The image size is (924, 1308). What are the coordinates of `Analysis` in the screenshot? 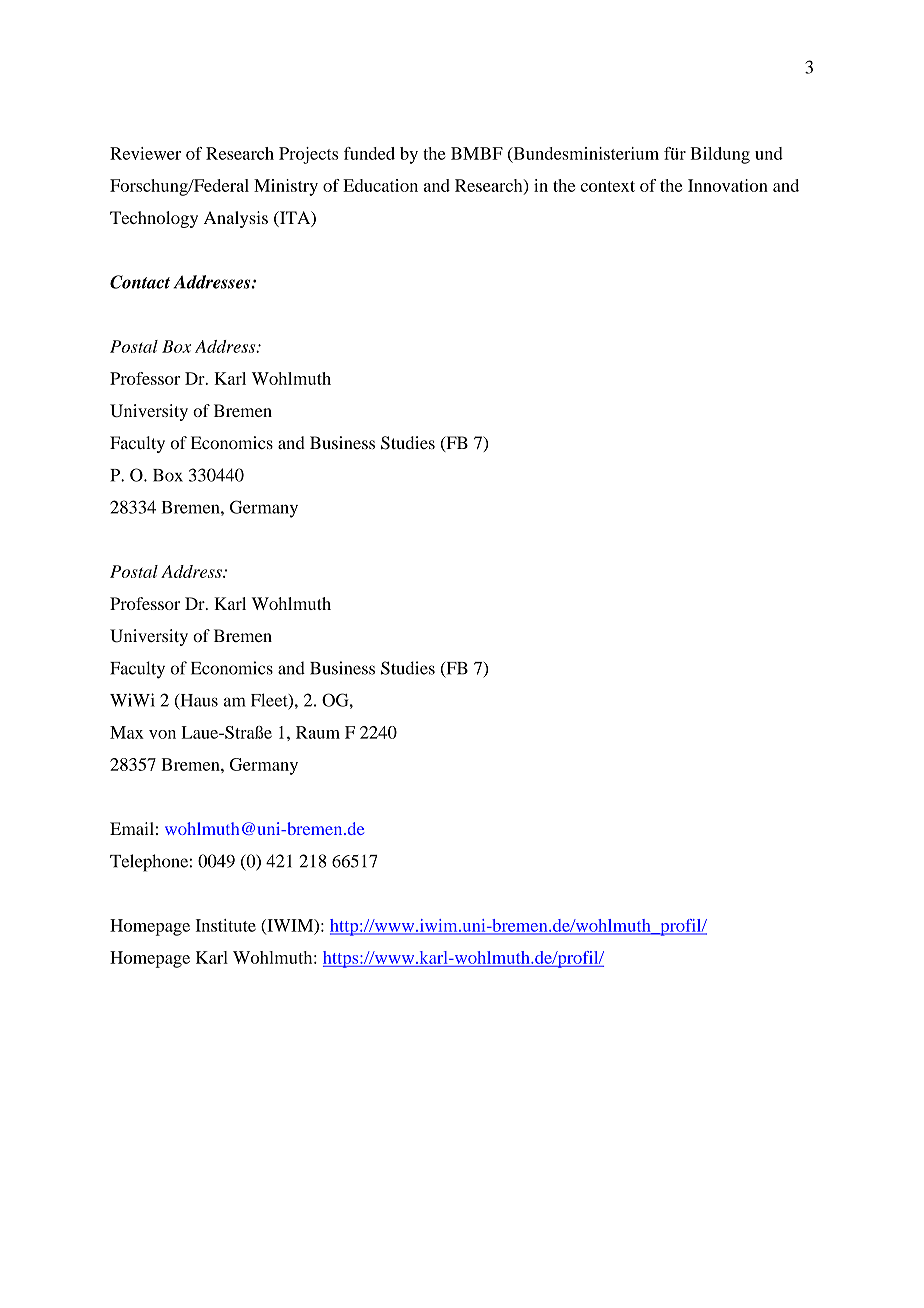 It's located at (236, 219).
